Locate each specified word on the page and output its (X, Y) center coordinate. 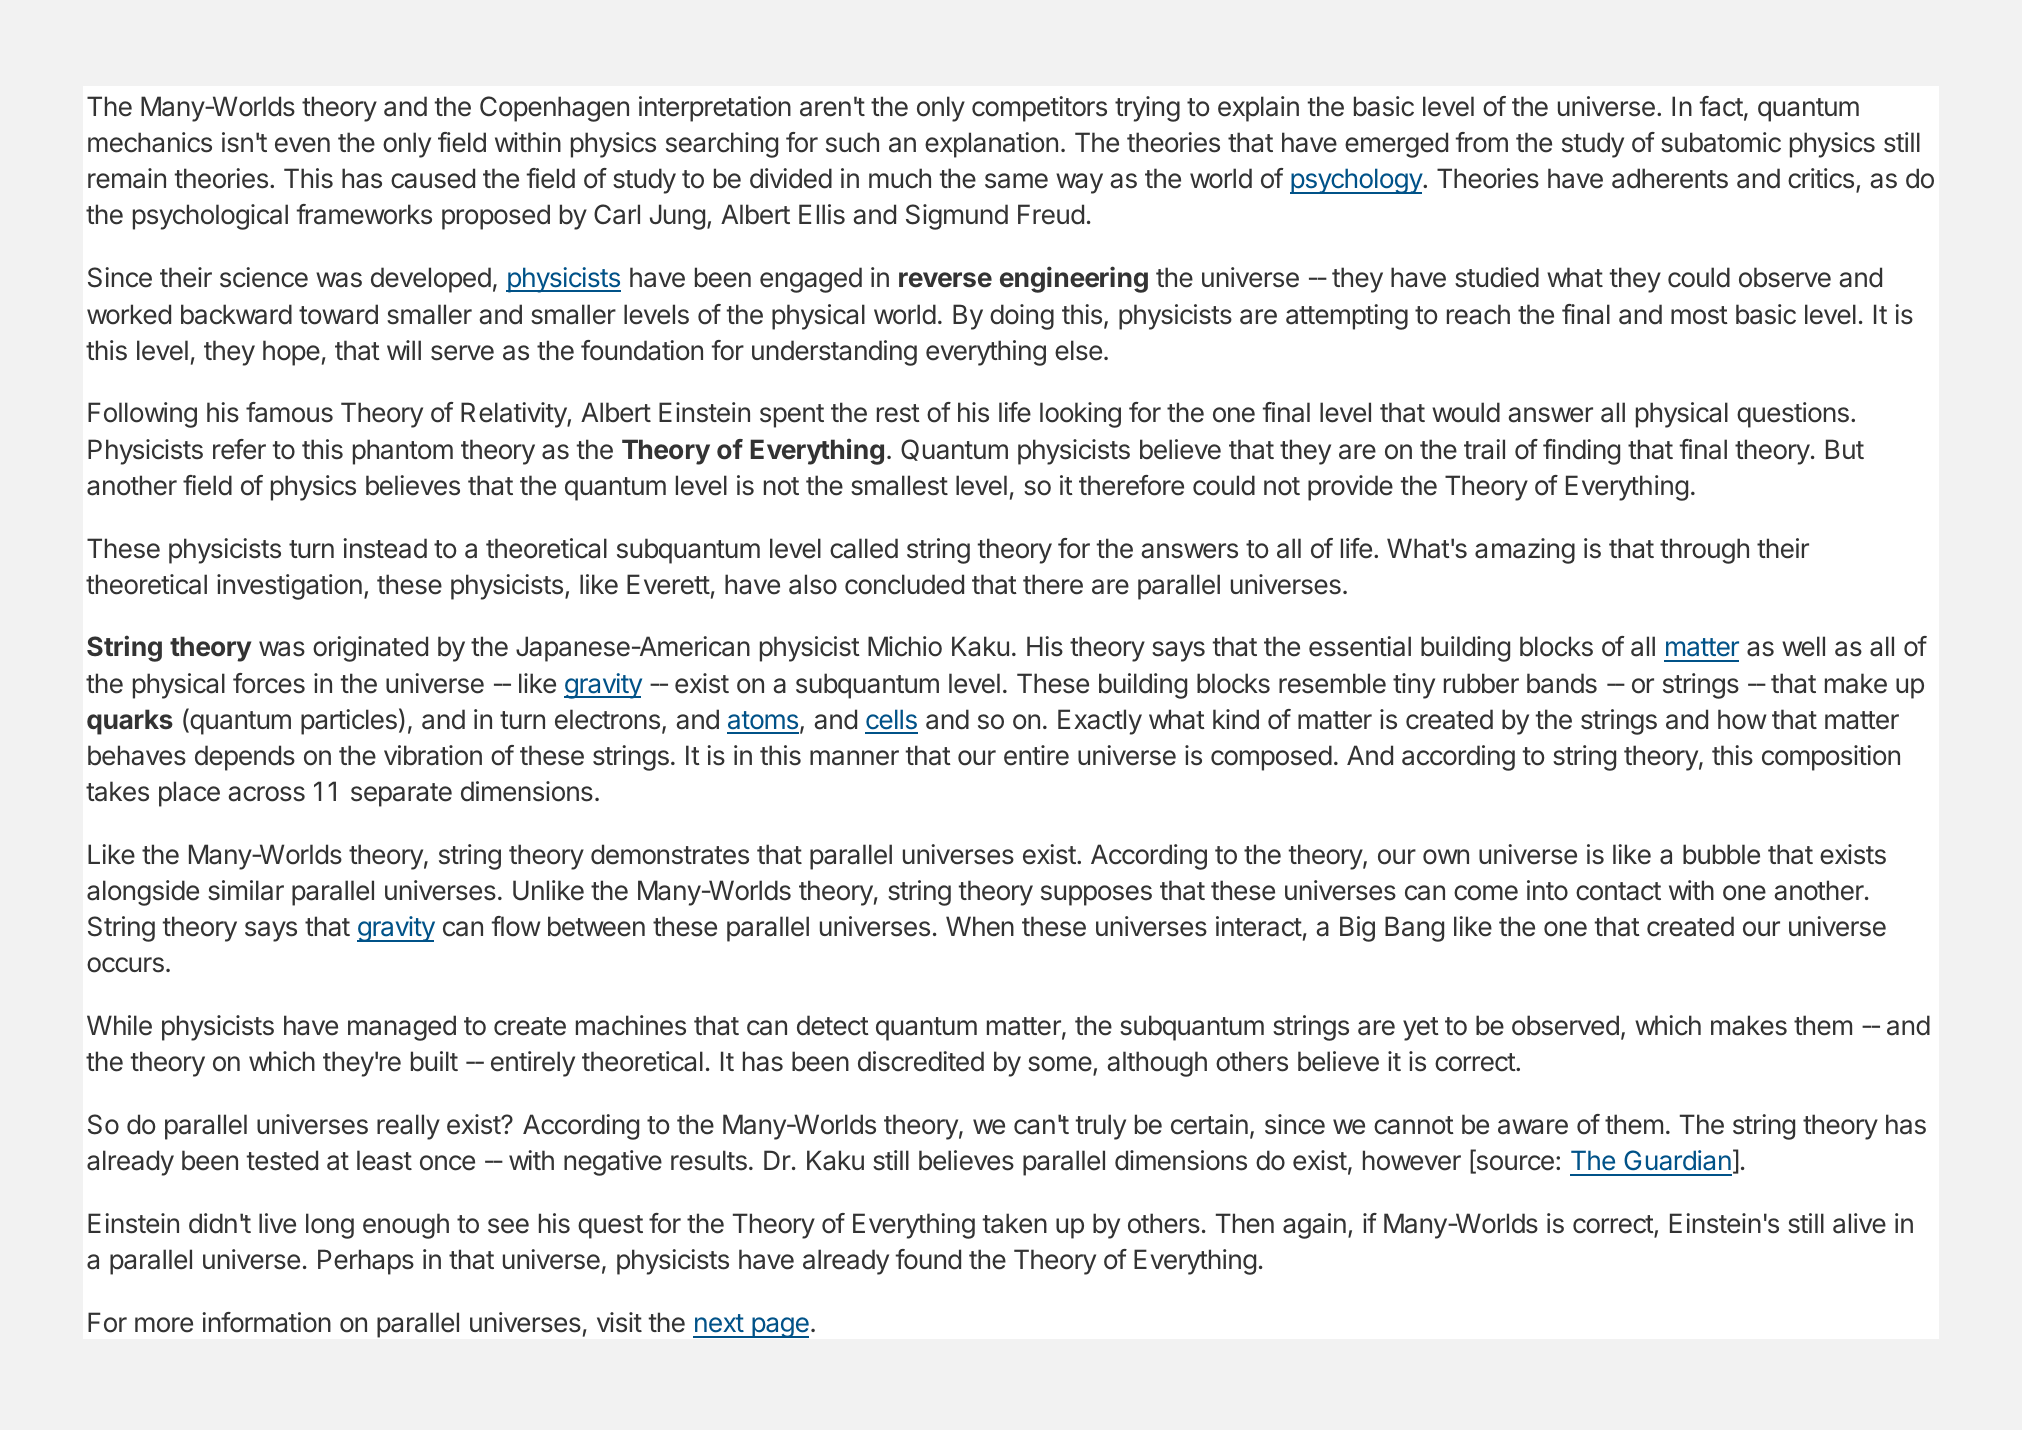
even (302, 145)
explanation (991, 145)
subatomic (1721, 142)
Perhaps (366, 1262)
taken (1015, 1223)
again (1314, 1226)
